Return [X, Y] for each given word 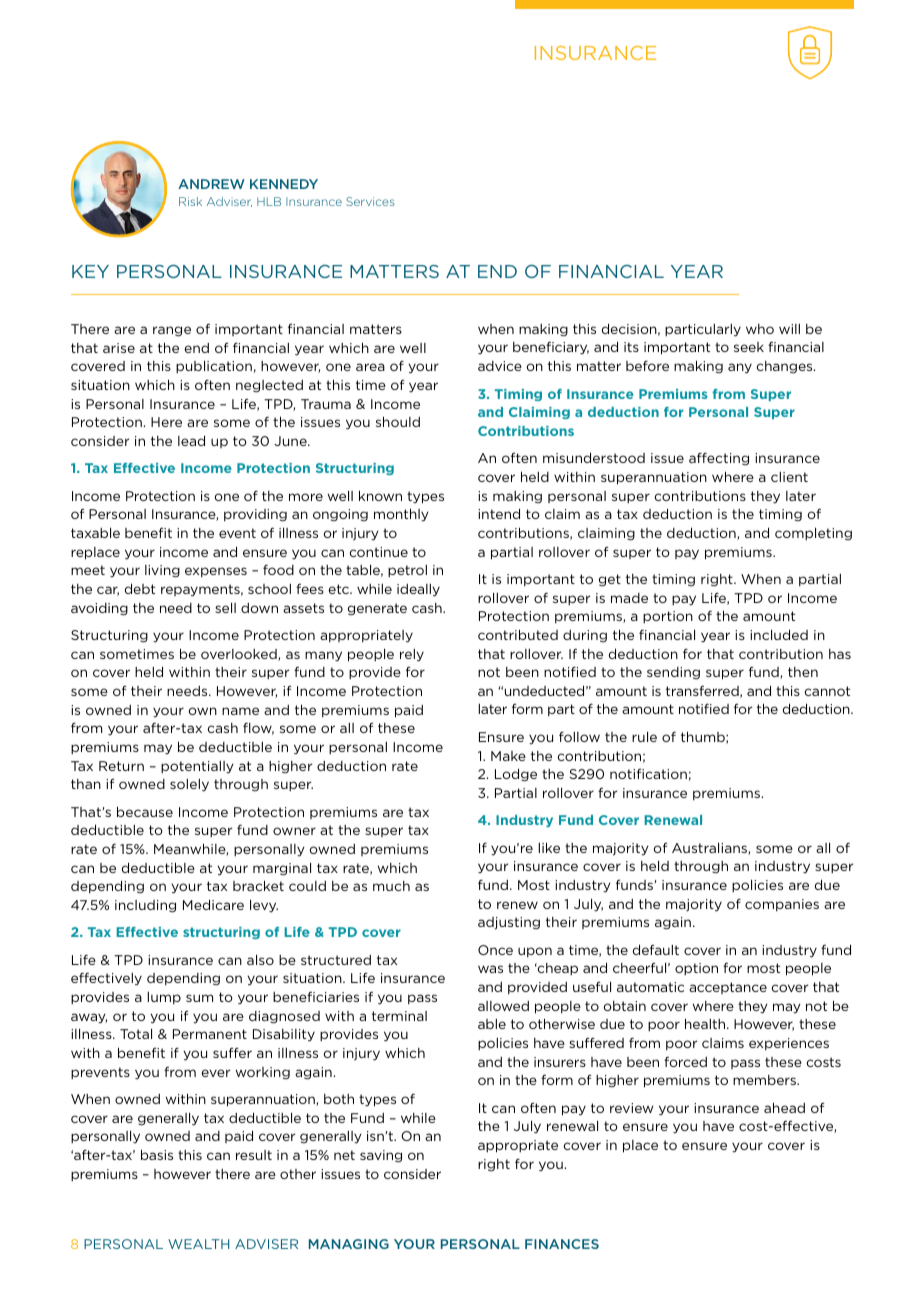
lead [191, 440]
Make [508, 756]
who [760, 329]
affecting [719, 459]
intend [499, 513]
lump [164, 998]
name [240, 711]
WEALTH [198, 1244]
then [803, 672]
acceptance [728, 988]
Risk [190, 201]
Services [370, 201]
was [490, 969]
